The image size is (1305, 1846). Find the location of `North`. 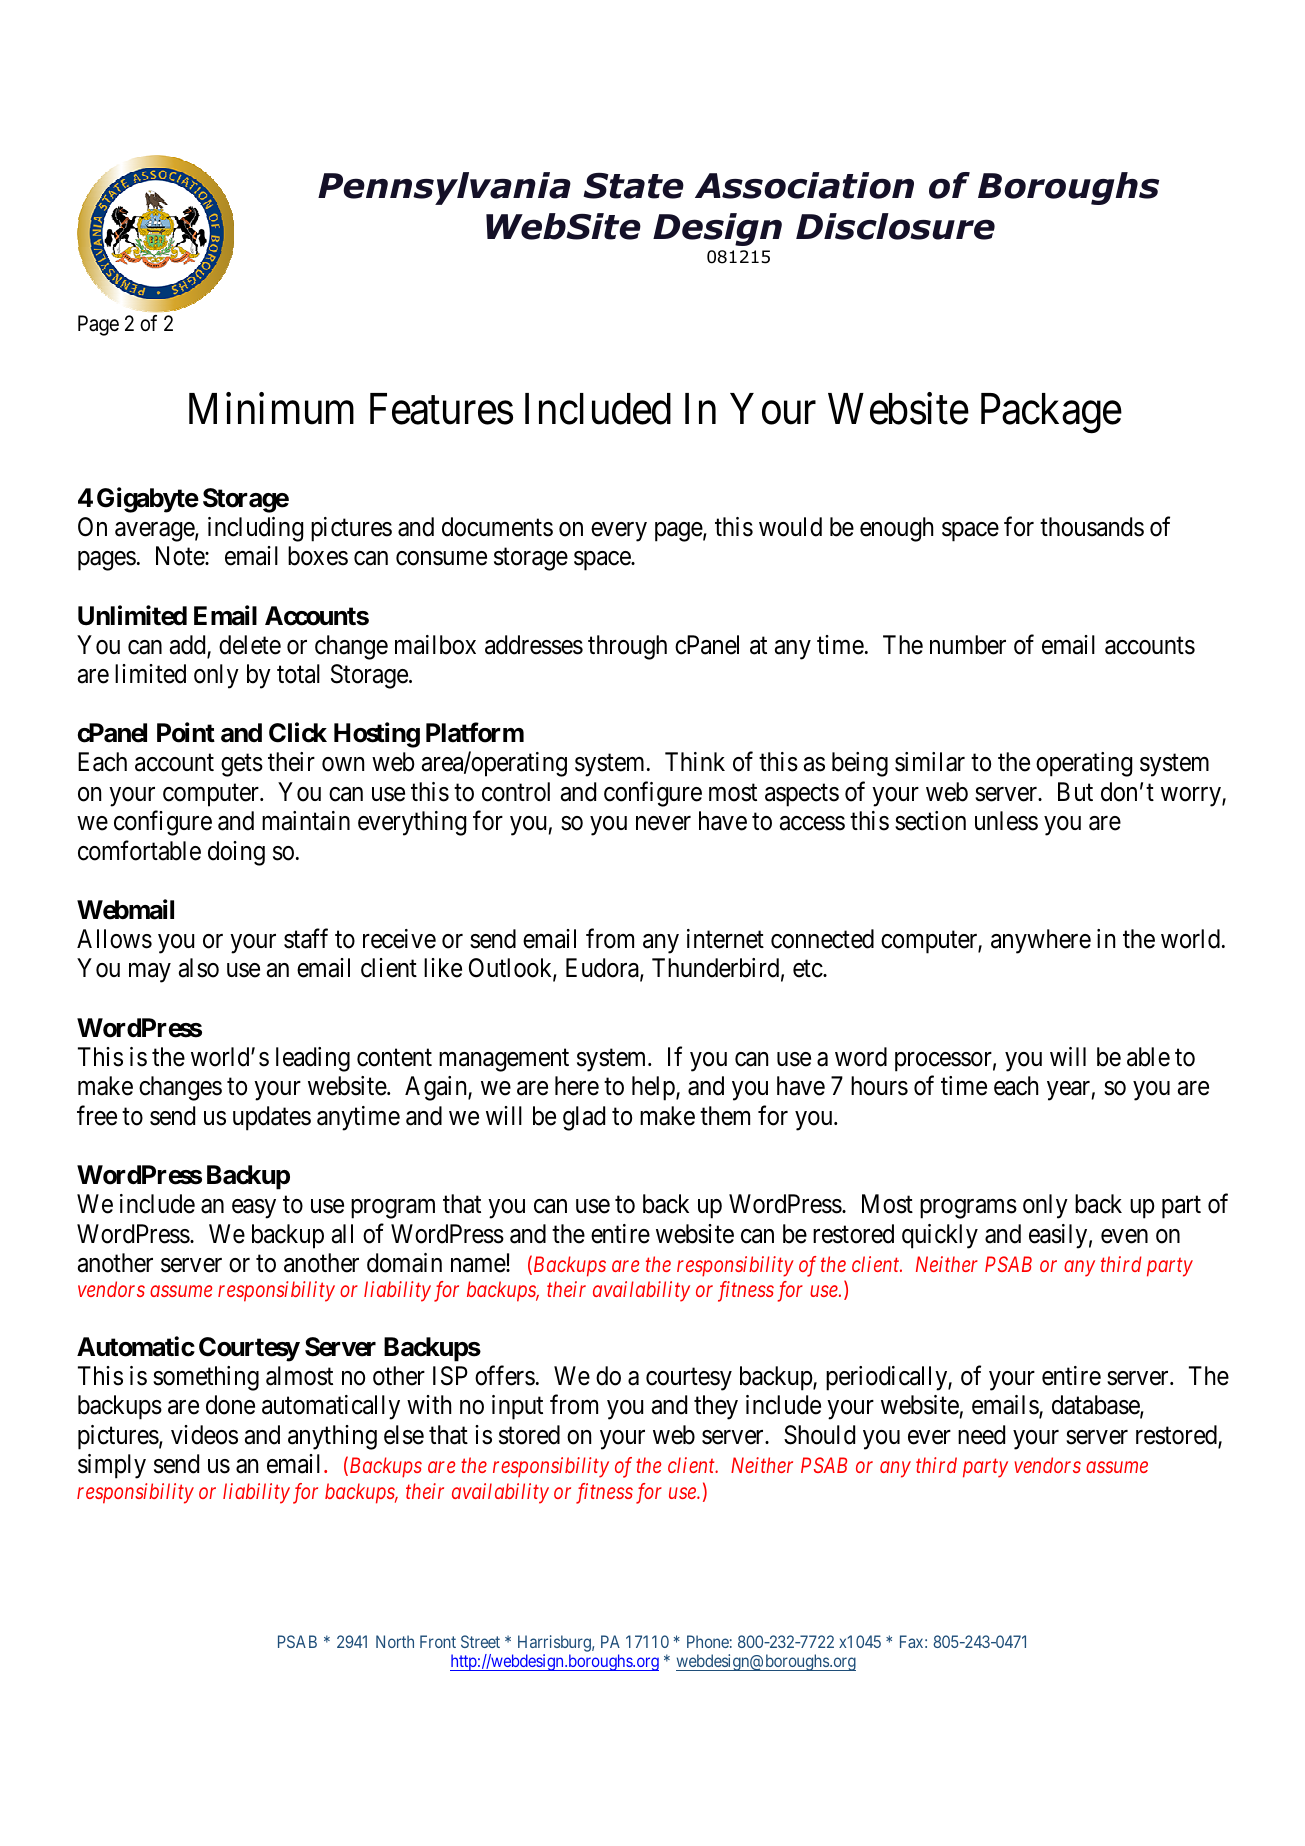

North is located at coordinates (395, 1641).
